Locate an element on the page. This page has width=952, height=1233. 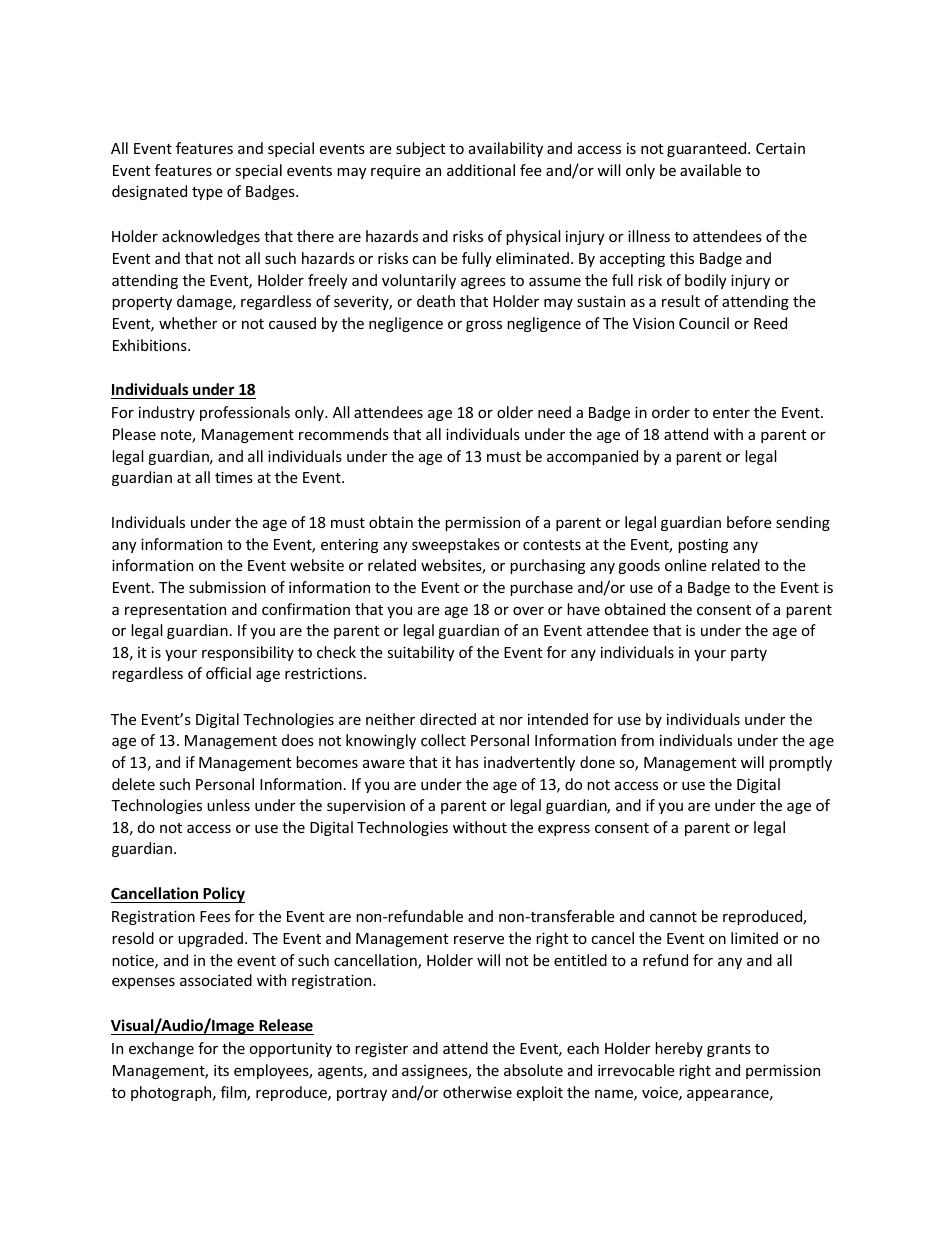
express is located at coordinates (564, 830).
